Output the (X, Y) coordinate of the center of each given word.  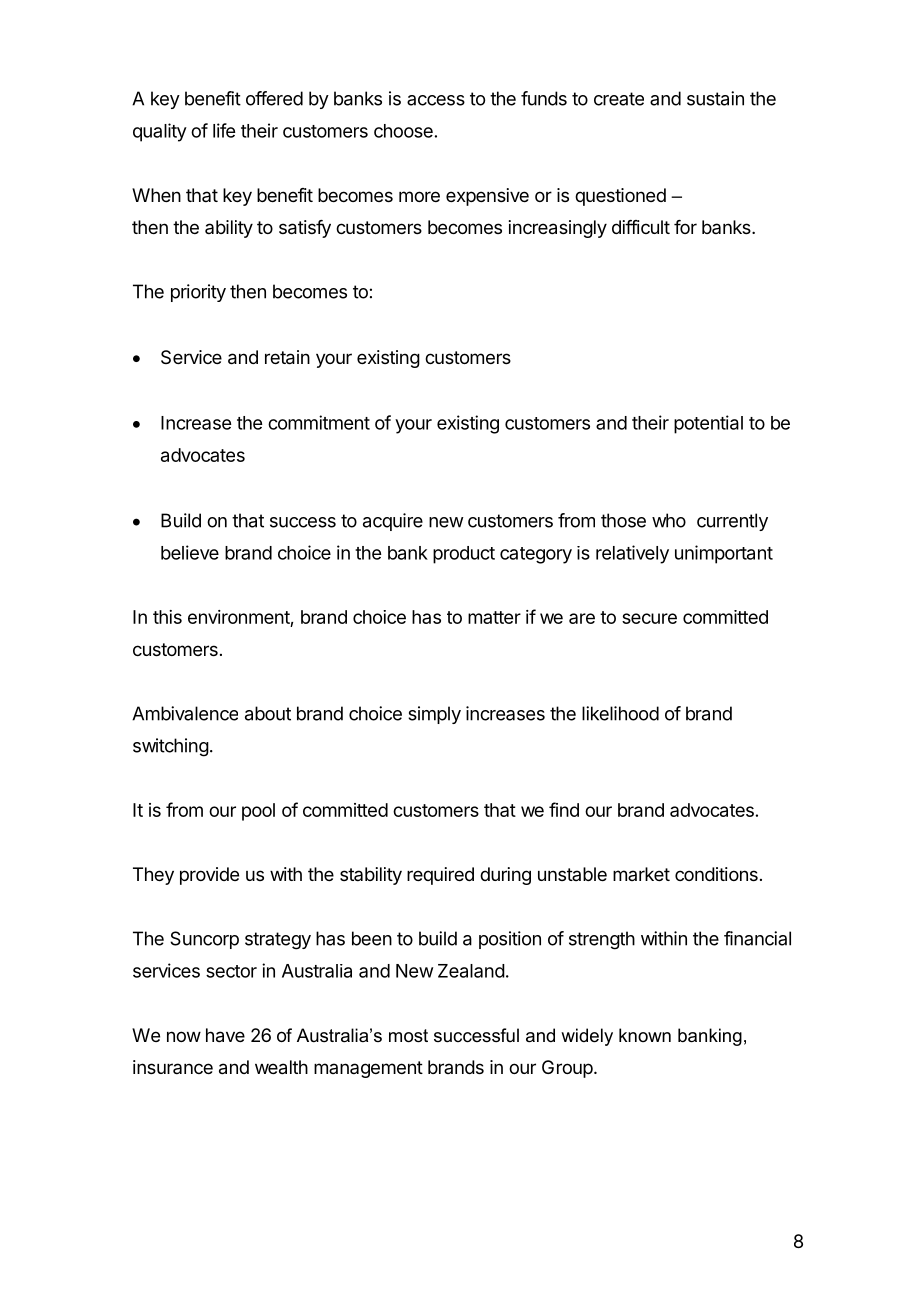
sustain (715, 98)
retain (287, 357)
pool (258, 812)
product (464, 555)
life (224, 130)
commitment (319, 422)
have (225, 1035)
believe (190, 552)
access (436, 100)
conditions (716, 874)
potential (708, 424)
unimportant (724, 554)
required (440, 876)
